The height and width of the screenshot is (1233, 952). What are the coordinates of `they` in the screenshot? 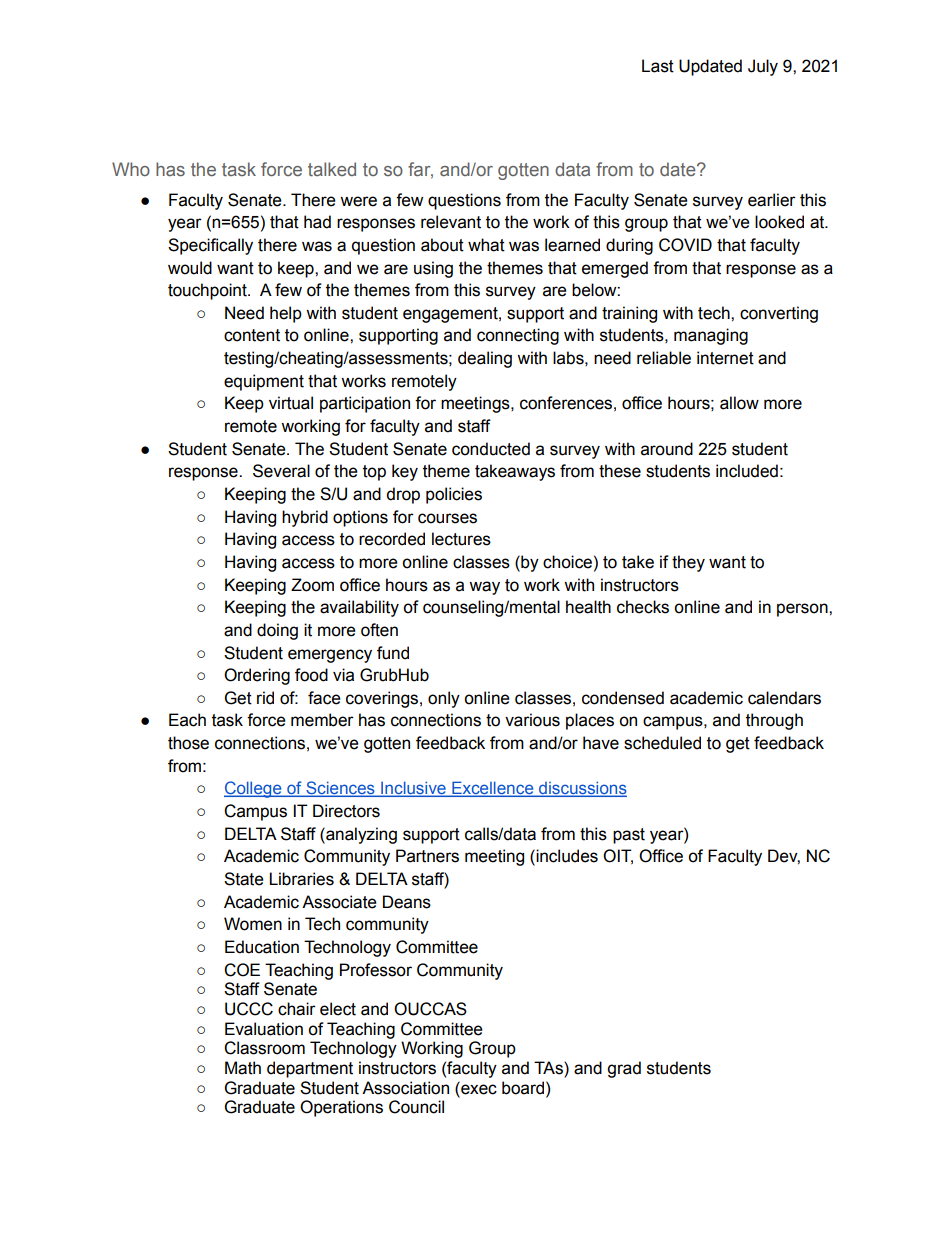 It's located at (688, 563).
